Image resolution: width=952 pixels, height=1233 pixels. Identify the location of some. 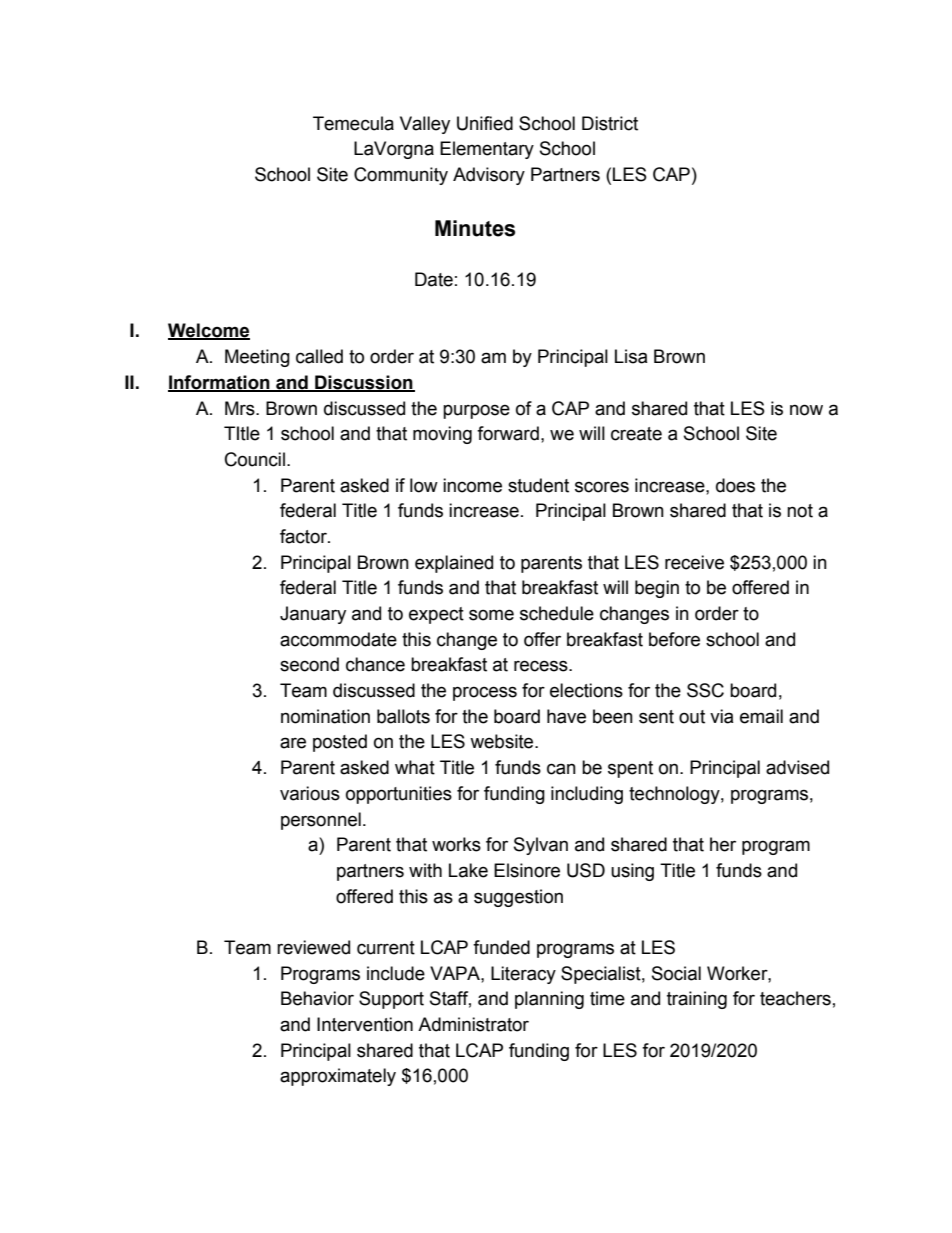
(491, 615).
